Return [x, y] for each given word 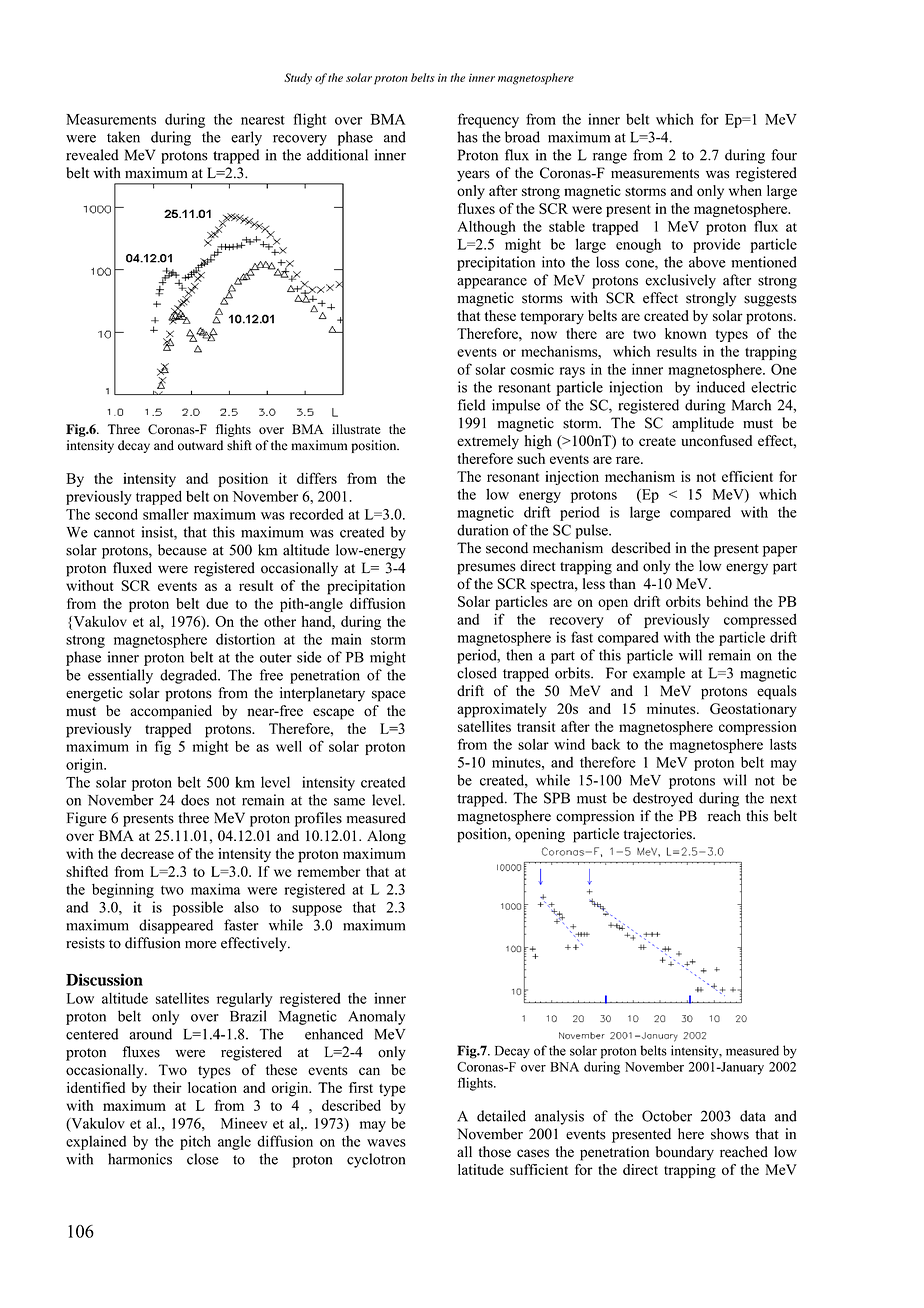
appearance [492, 283]
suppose [317, 910]
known [686, 333]
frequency [488, 120]
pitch [195, 1142]
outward [200, 445]
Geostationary [753, 710]
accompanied [171, 712]
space [389, 696]
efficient [747, 476]
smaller [166, 514]
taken [123, 137]
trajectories [659, 835]
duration [482, 530]
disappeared [176, 926]
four [784, 155]
